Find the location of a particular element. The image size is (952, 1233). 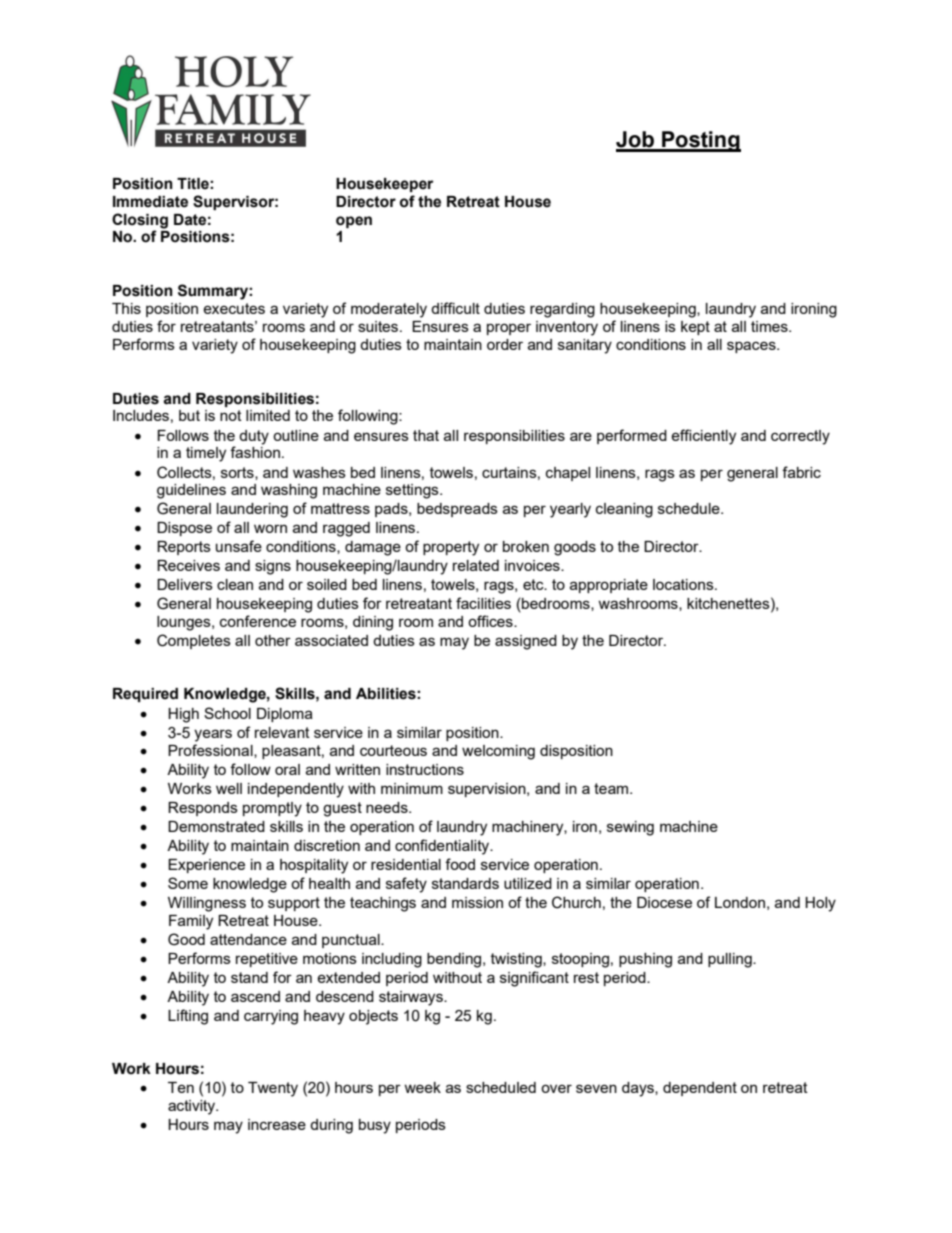

offices is located at coordinates (491, 621).
